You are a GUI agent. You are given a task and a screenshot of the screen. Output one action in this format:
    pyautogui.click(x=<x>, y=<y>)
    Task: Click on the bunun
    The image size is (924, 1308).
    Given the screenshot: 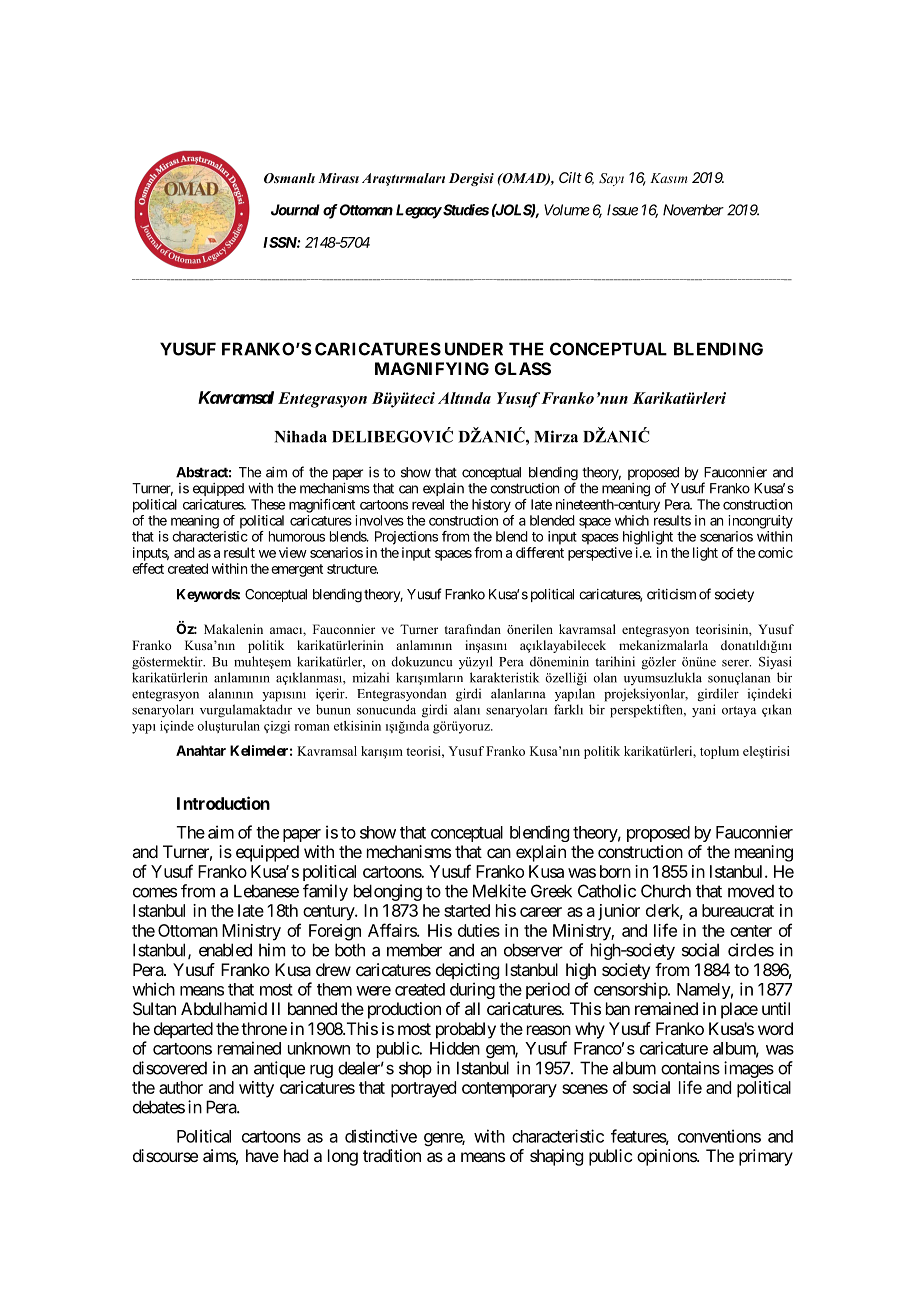 What is the action you would take?
    pyautogui.click(x=333, y=709)
